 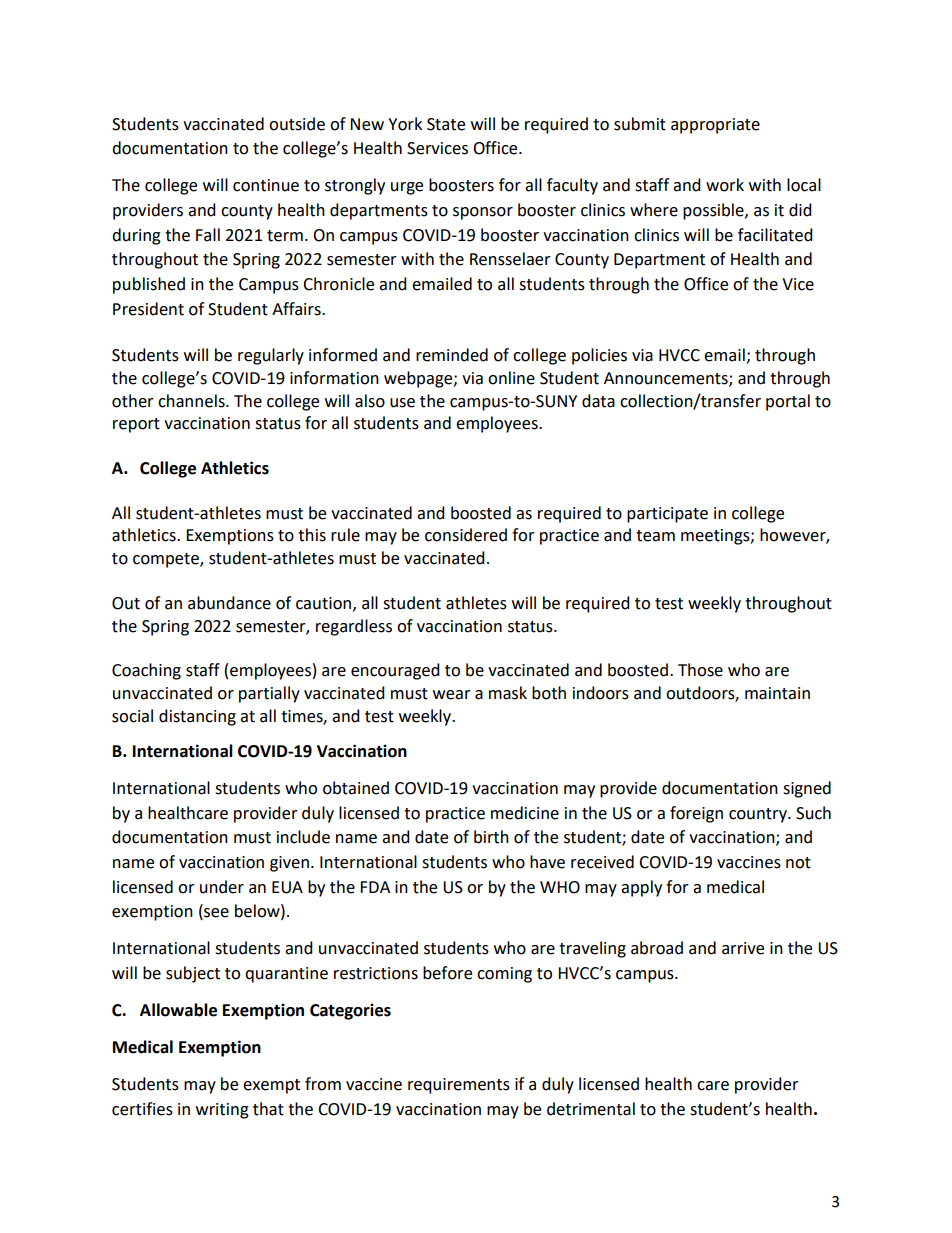 What do you see at coordinates (197, 717) in the page?
I see `distancing` at bounding box center [197, 717].
